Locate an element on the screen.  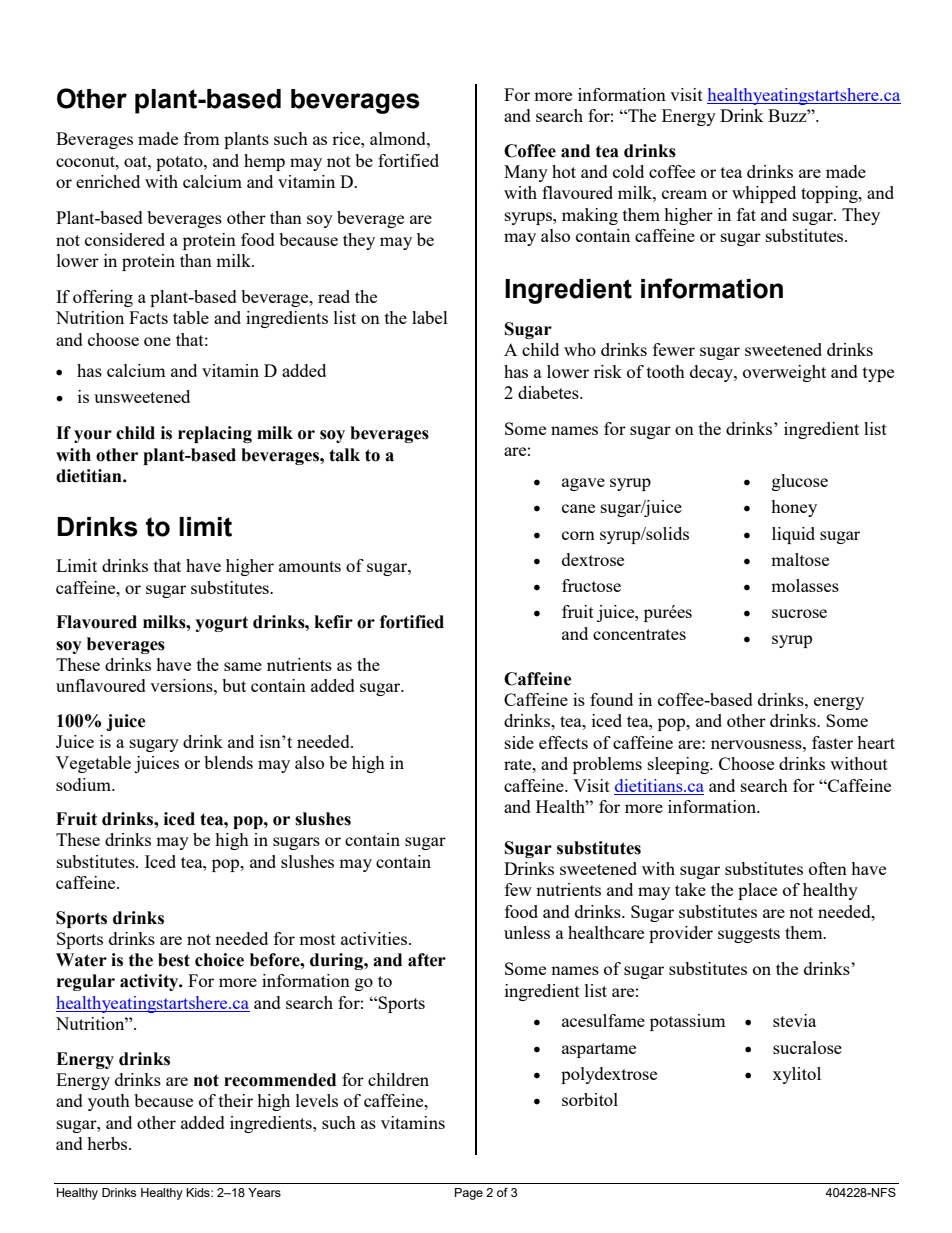
Many is located at coordinates (526, 173).
